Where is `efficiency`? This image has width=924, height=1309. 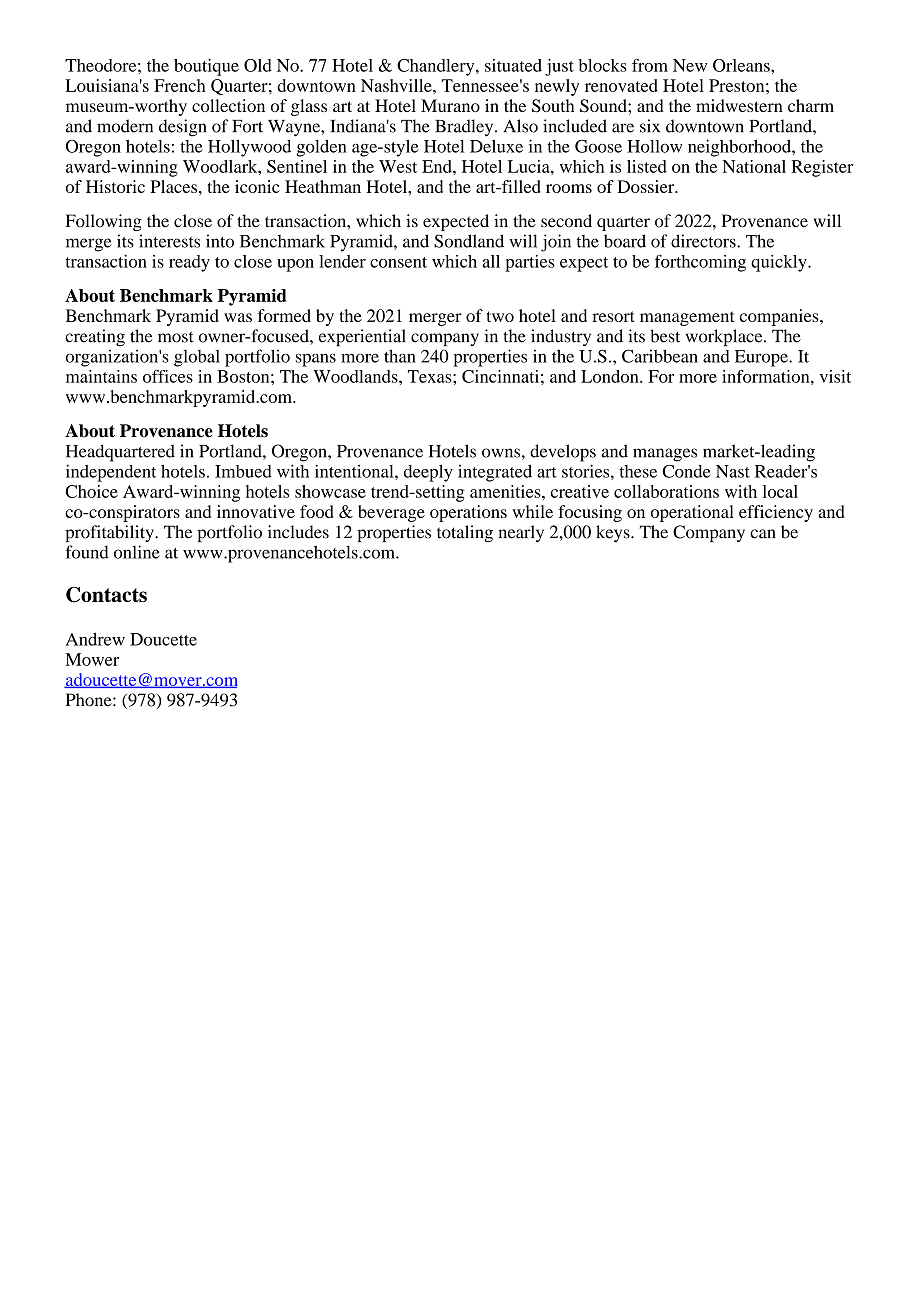 efficiency is located at coordinates (776, 513).
